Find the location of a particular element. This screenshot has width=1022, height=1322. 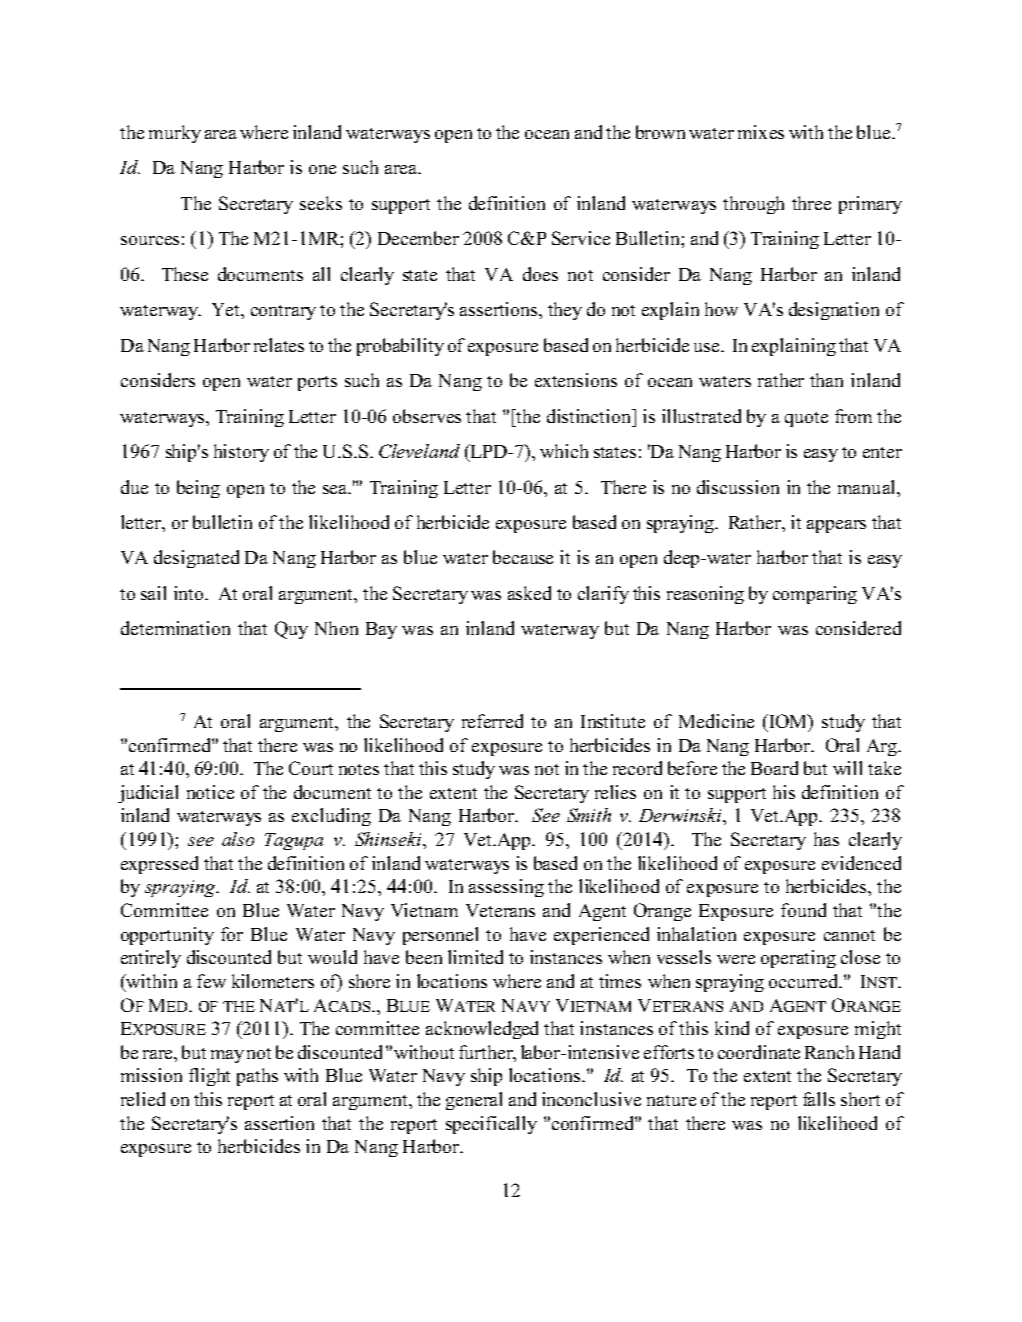

history is located at coordinates (241, 453).
